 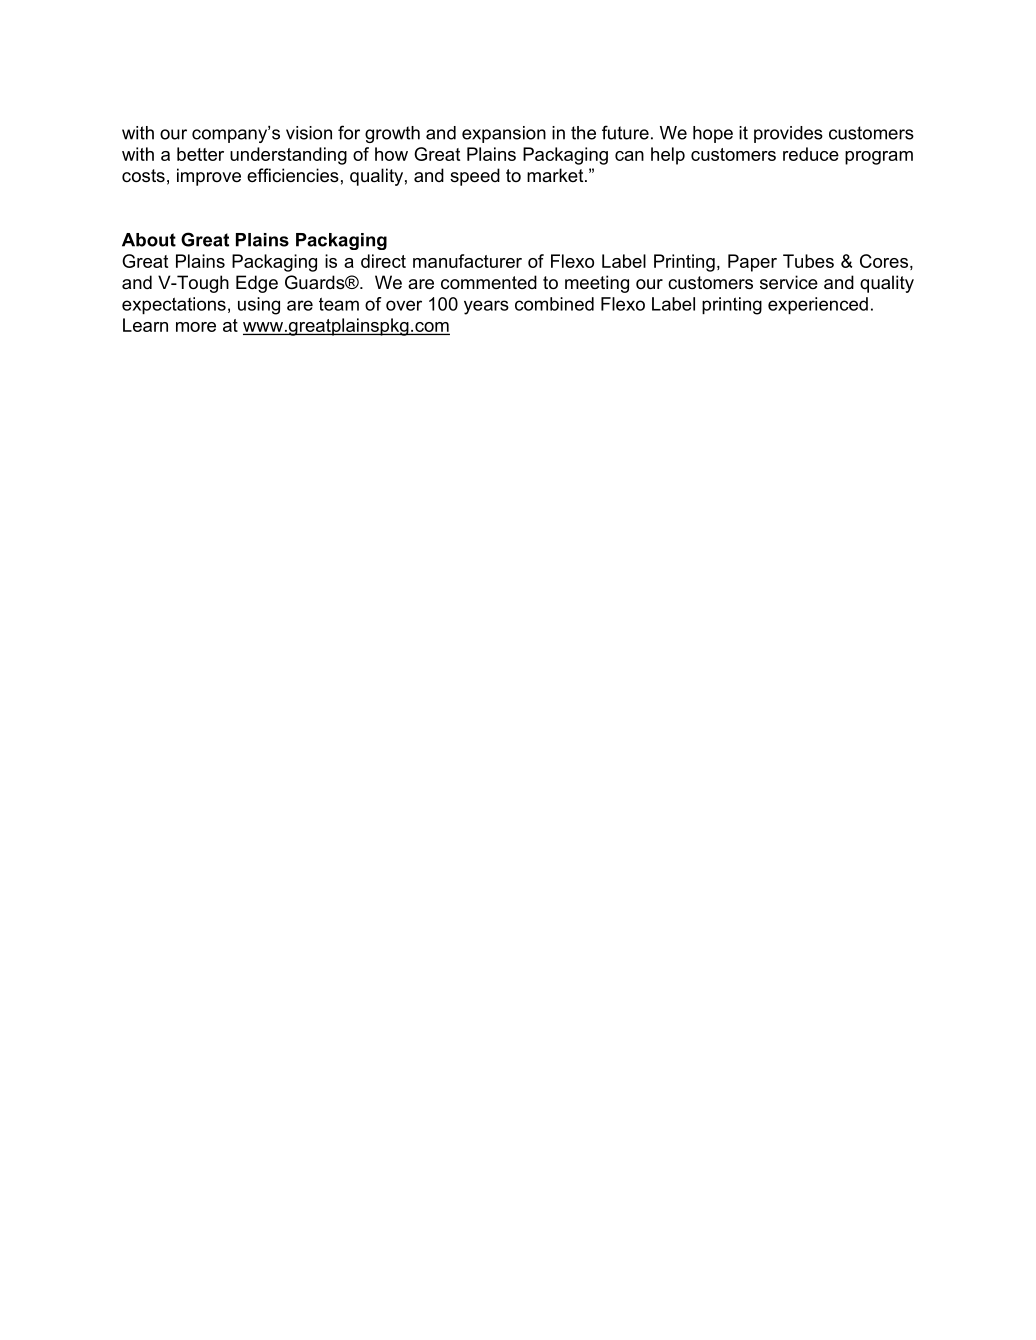 What do you see at coordinates (486, 307) in the page?
I see `years` at bounding box center [486, 307].
